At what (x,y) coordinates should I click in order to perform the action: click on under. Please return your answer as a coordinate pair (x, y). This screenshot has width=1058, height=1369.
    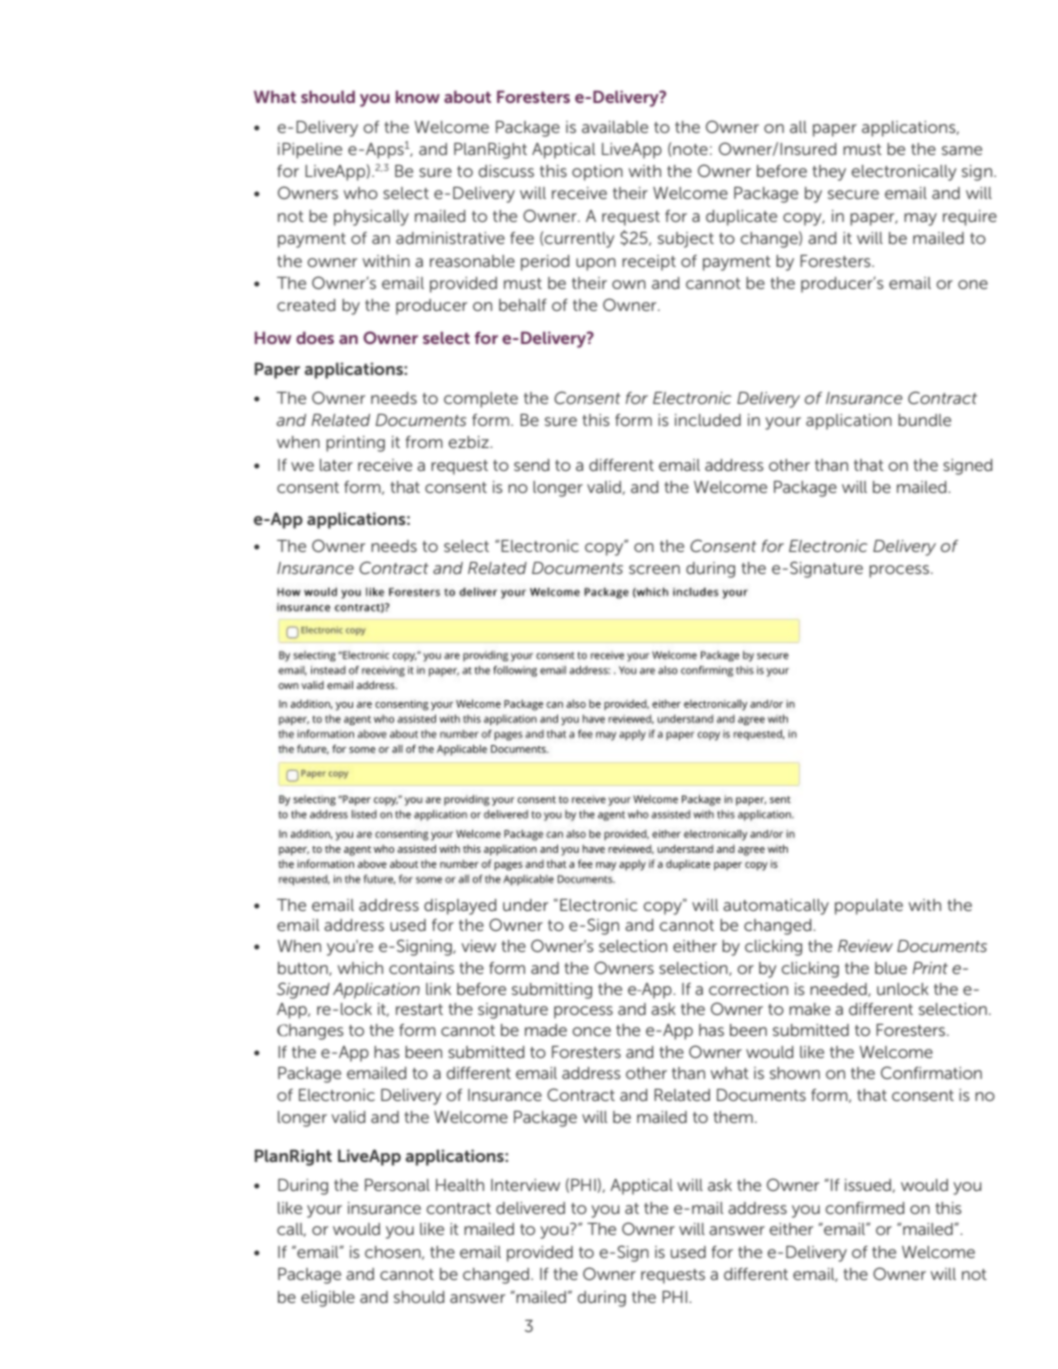
    Looking at the image, I should click on (525, 905).
